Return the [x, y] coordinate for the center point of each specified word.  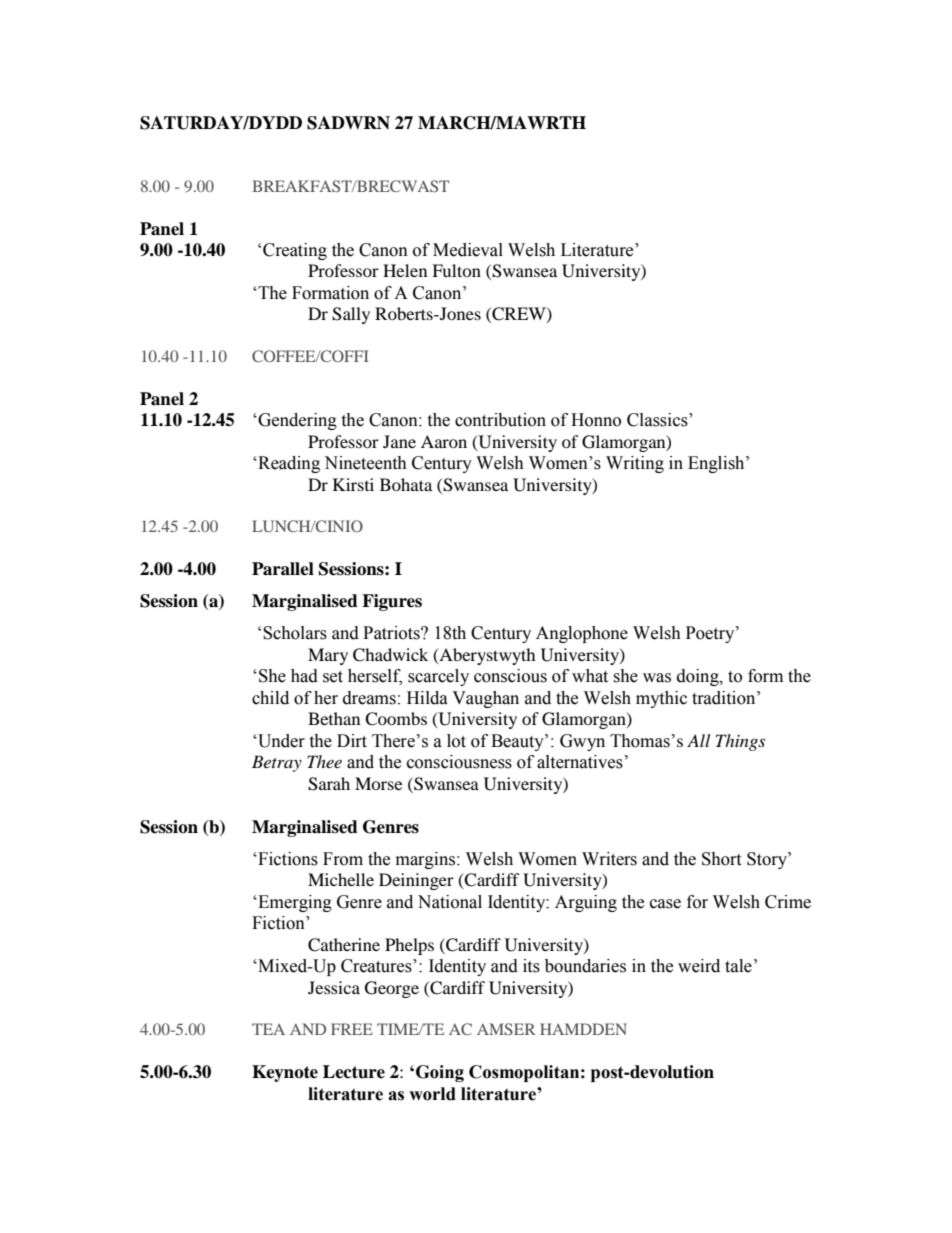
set [333, 677]
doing [699, 677]
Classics [658, 420]
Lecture [354, 1072]
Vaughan [485, 699]
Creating [295, 251]
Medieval [468, 250]
